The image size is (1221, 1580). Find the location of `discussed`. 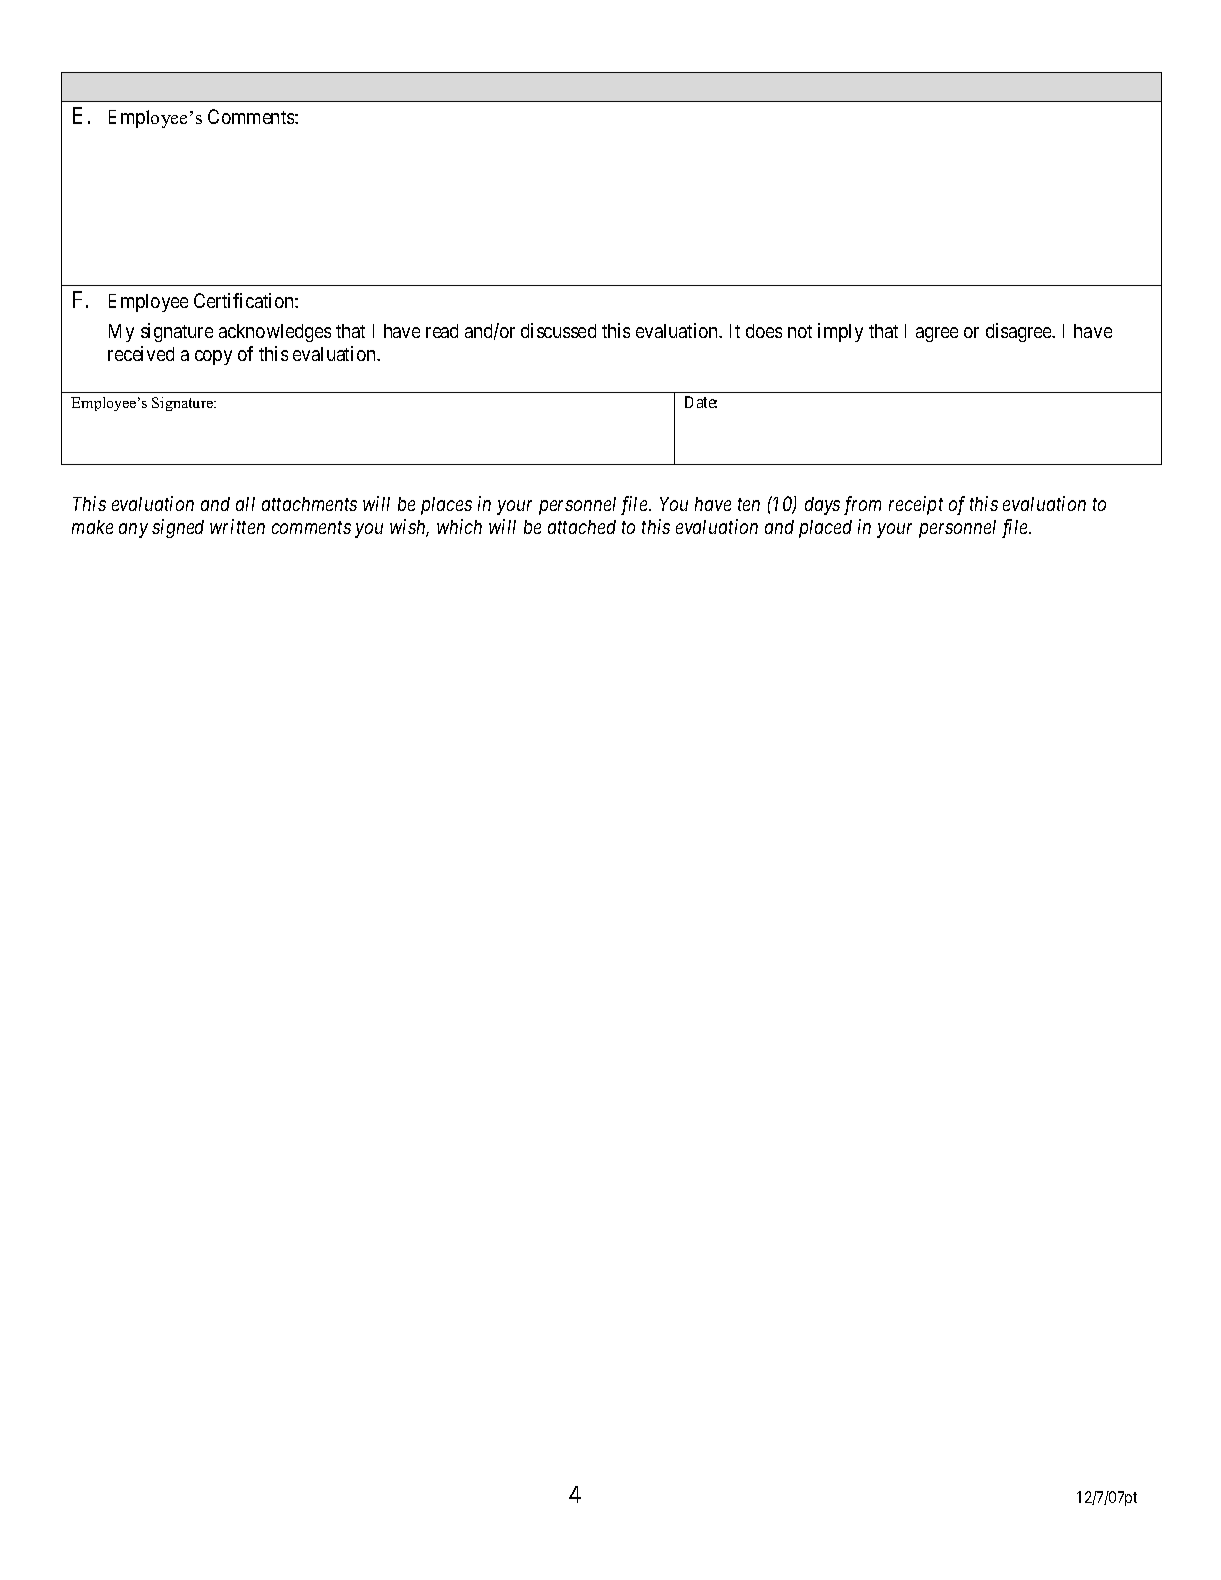

discussed is located at coordinates (558, 330).
